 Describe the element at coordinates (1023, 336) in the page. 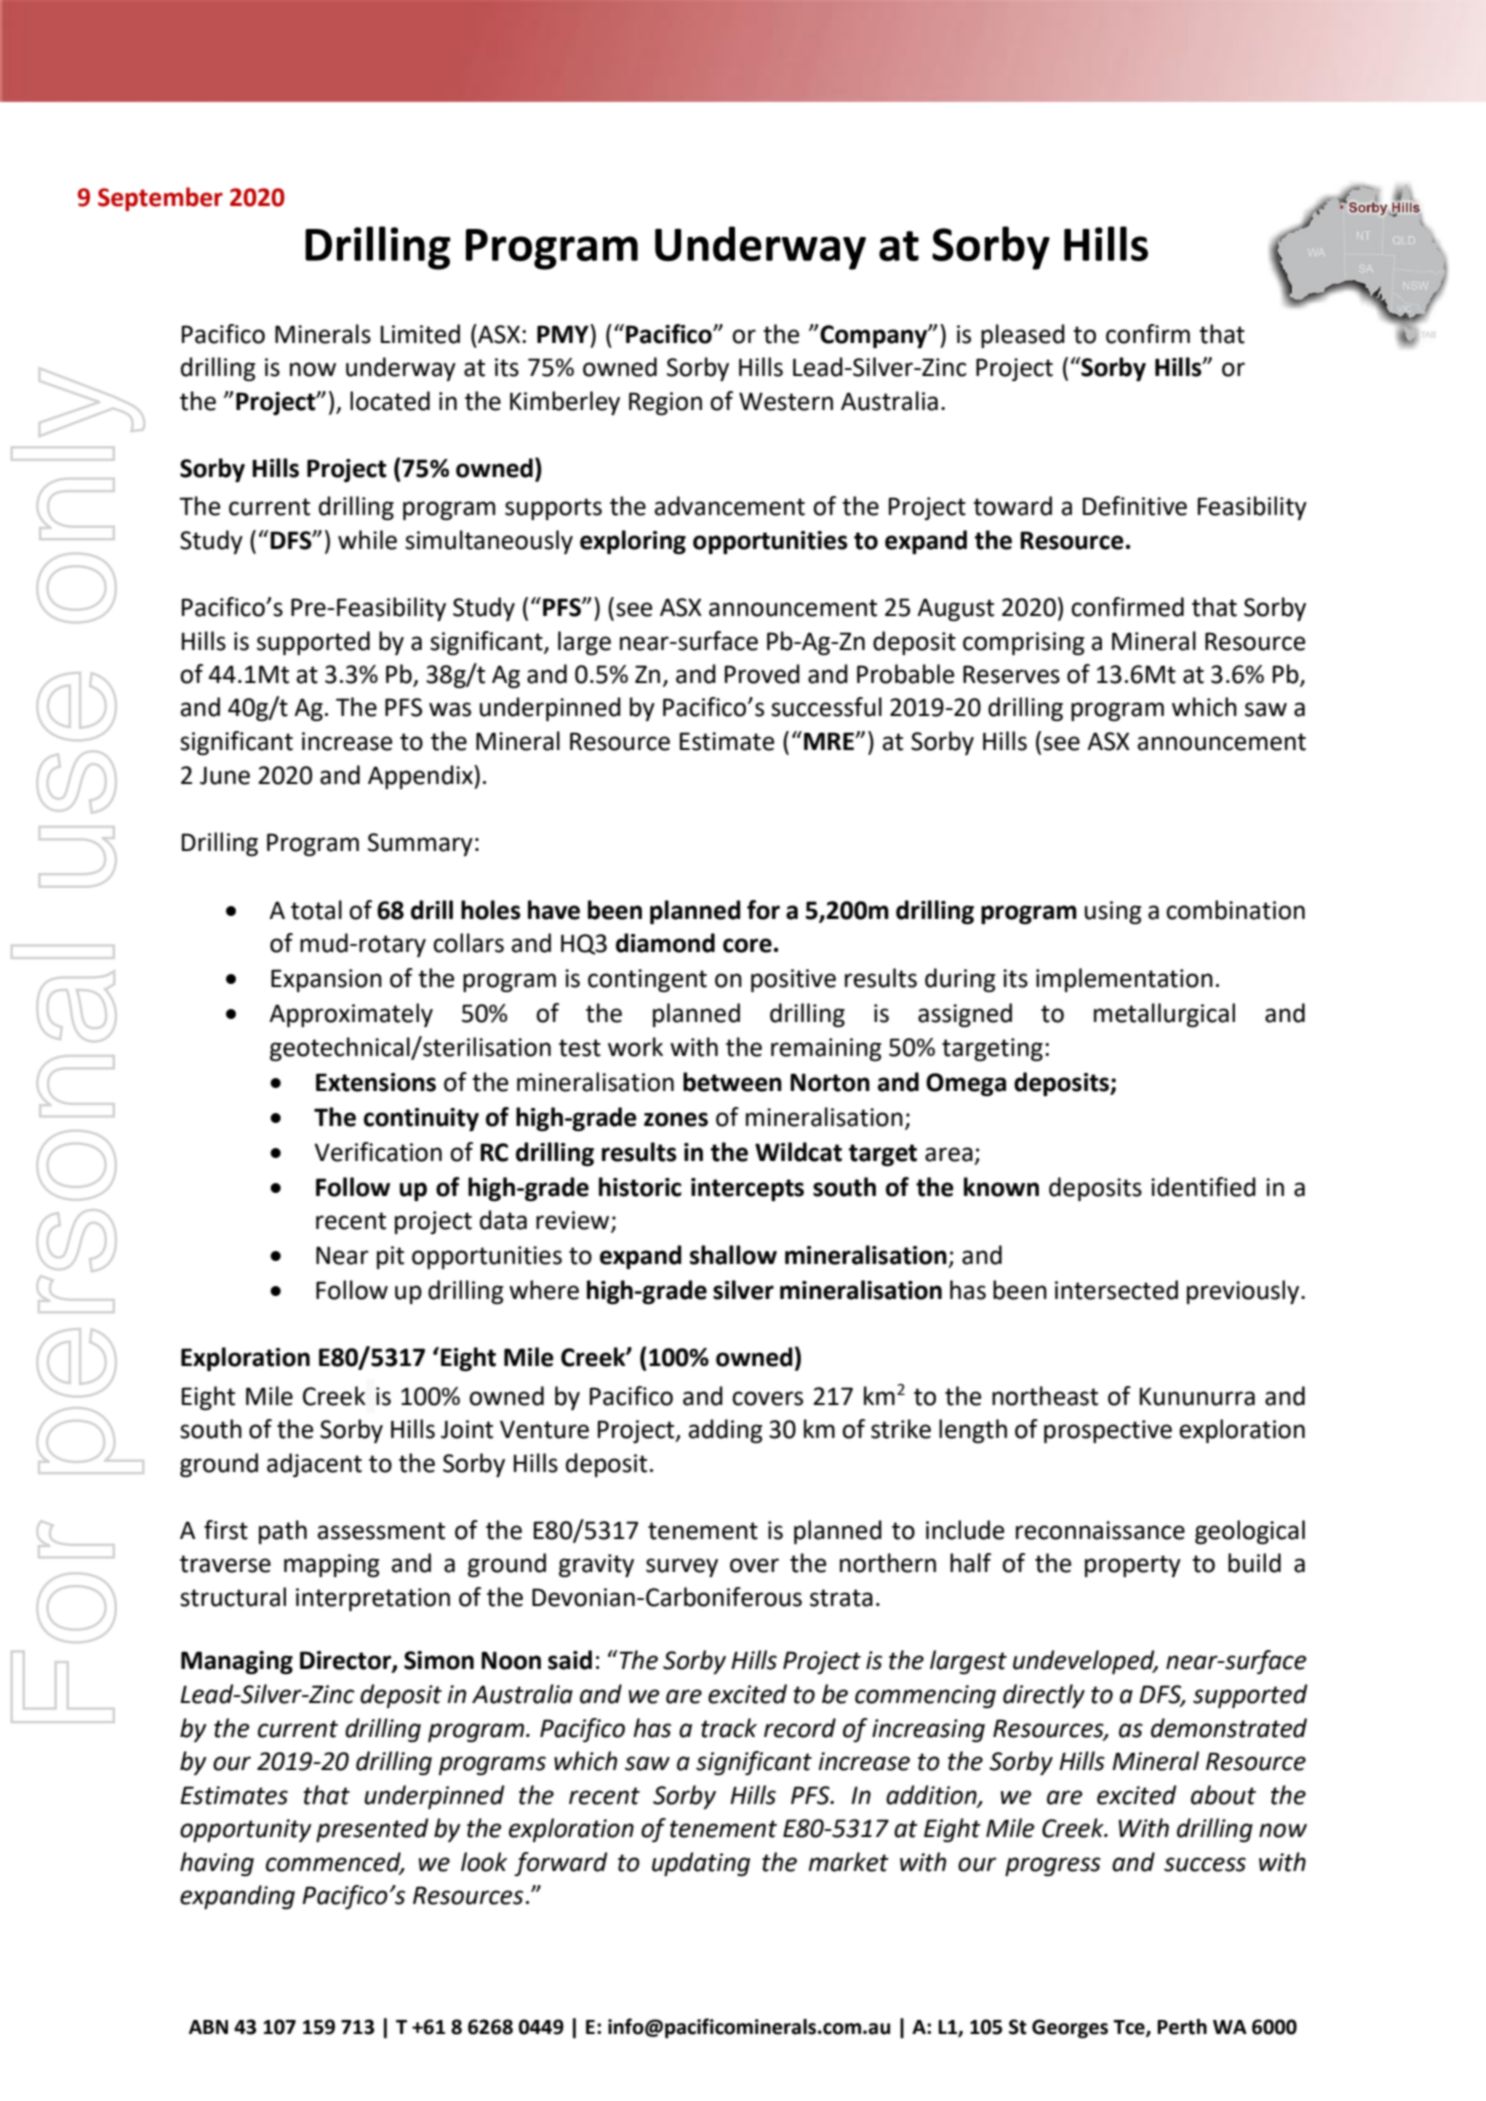

I see `pleased` at that location.
